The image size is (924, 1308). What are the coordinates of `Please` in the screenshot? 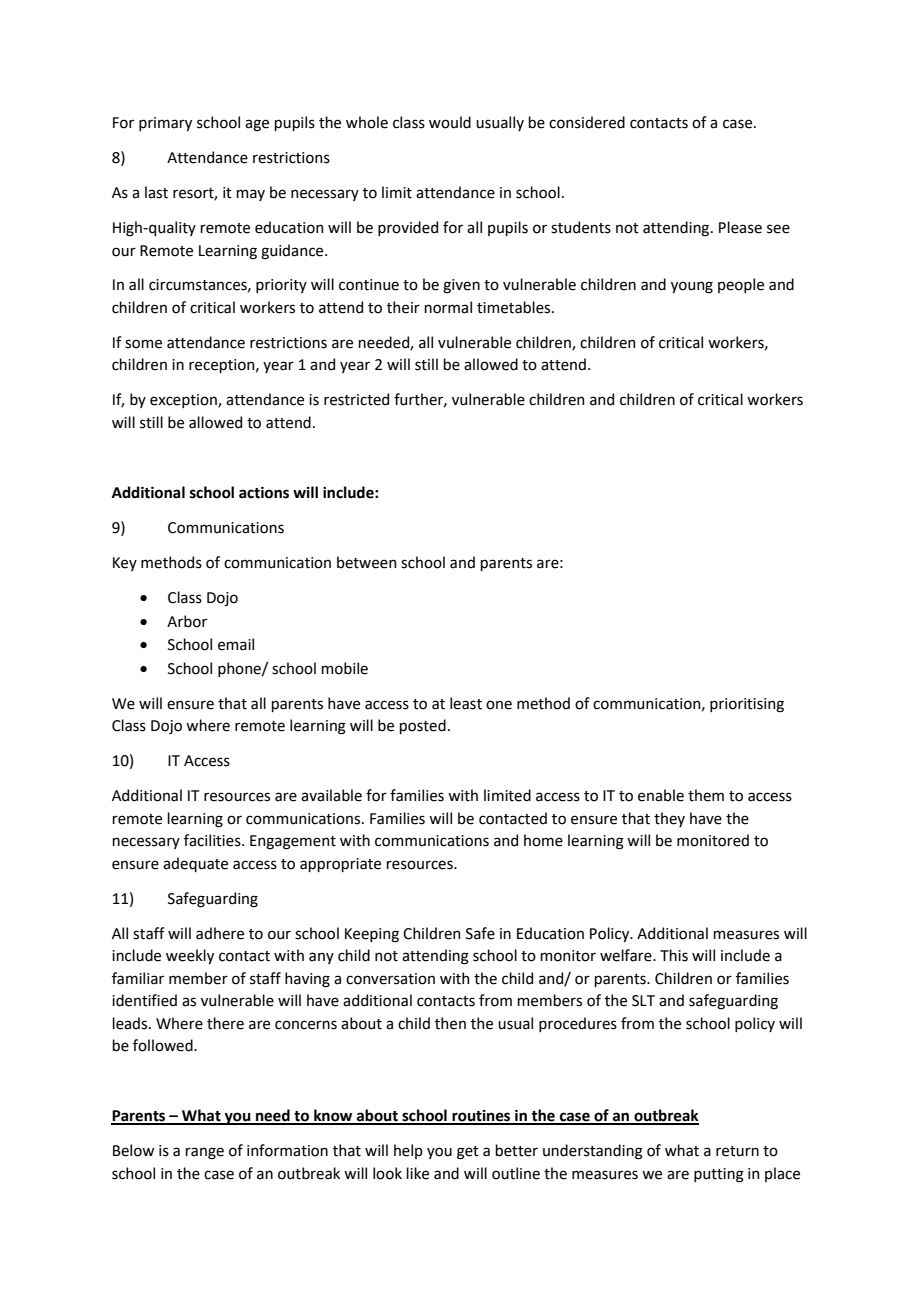 It's located at (740, 227).
